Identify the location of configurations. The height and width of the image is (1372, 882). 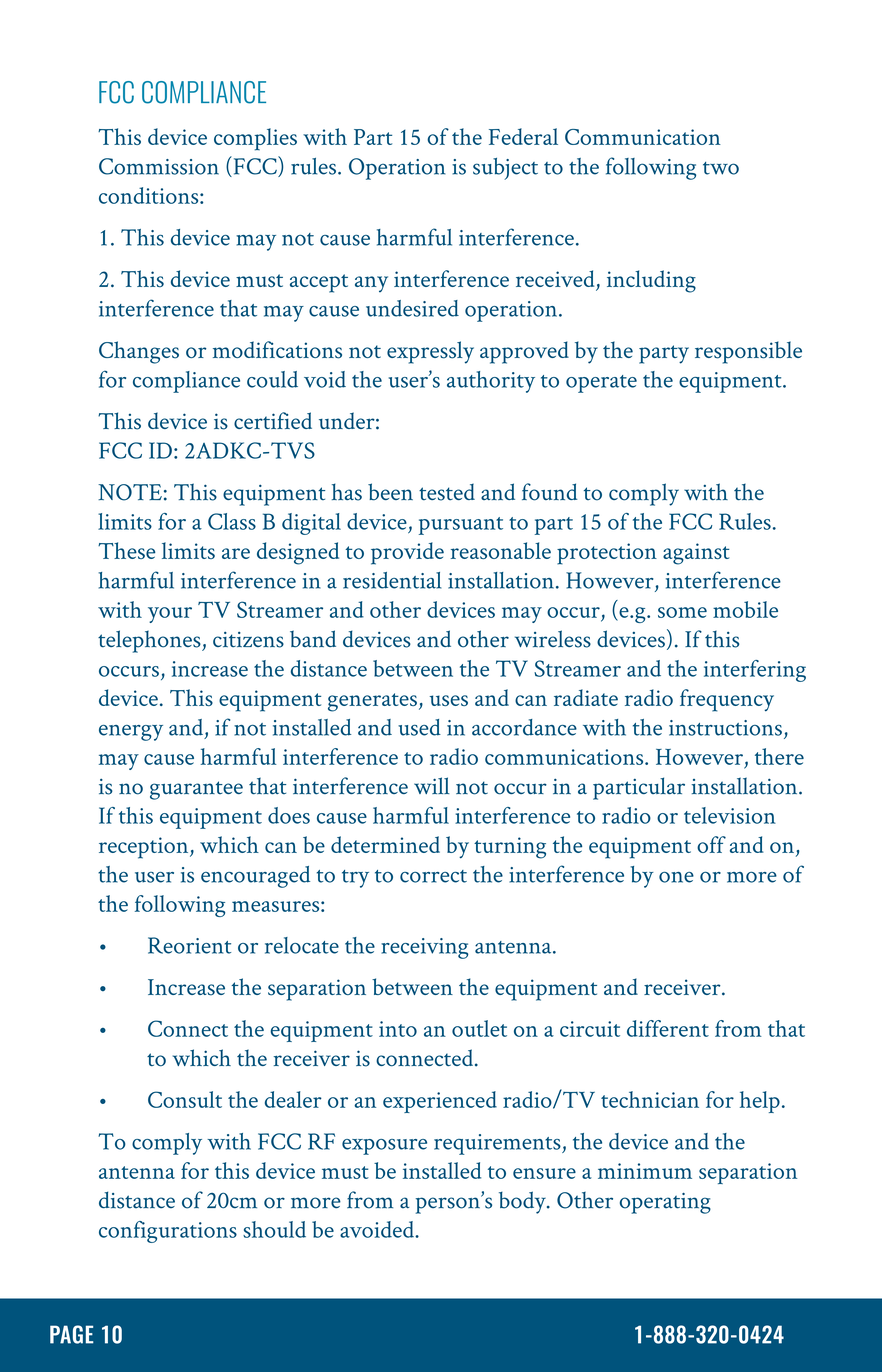
(168, 1232).
